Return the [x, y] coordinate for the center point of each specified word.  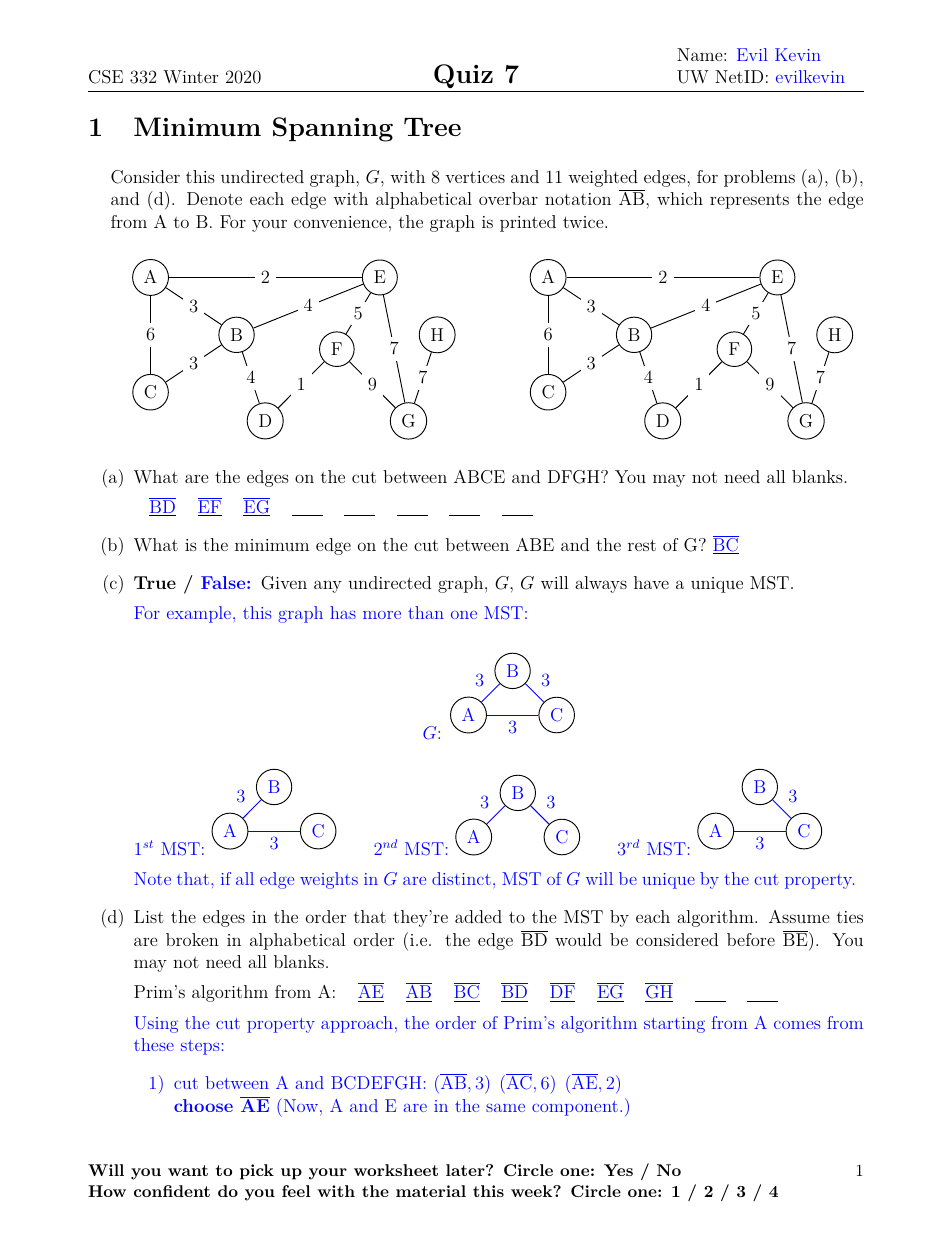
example [199, 614]
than [426, 612]
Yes [618, 1170]
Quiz [463, 78]
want [188, 1170]
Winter [190, 76]
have [651, 582]
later [466, 1170]
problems [759, 178]
